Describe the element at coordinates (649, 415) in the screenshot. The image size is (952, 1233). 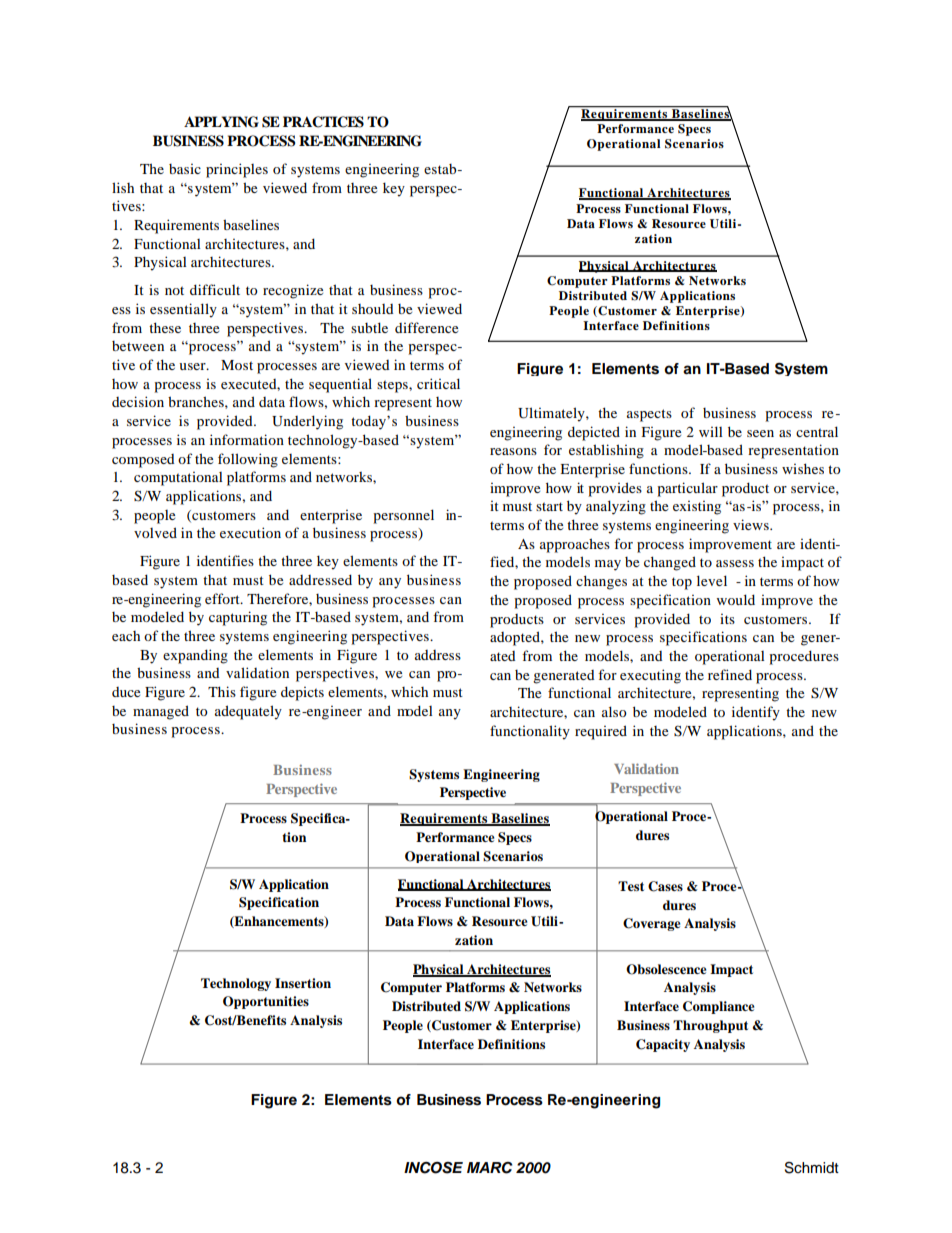
I see `aspects` at that location.
